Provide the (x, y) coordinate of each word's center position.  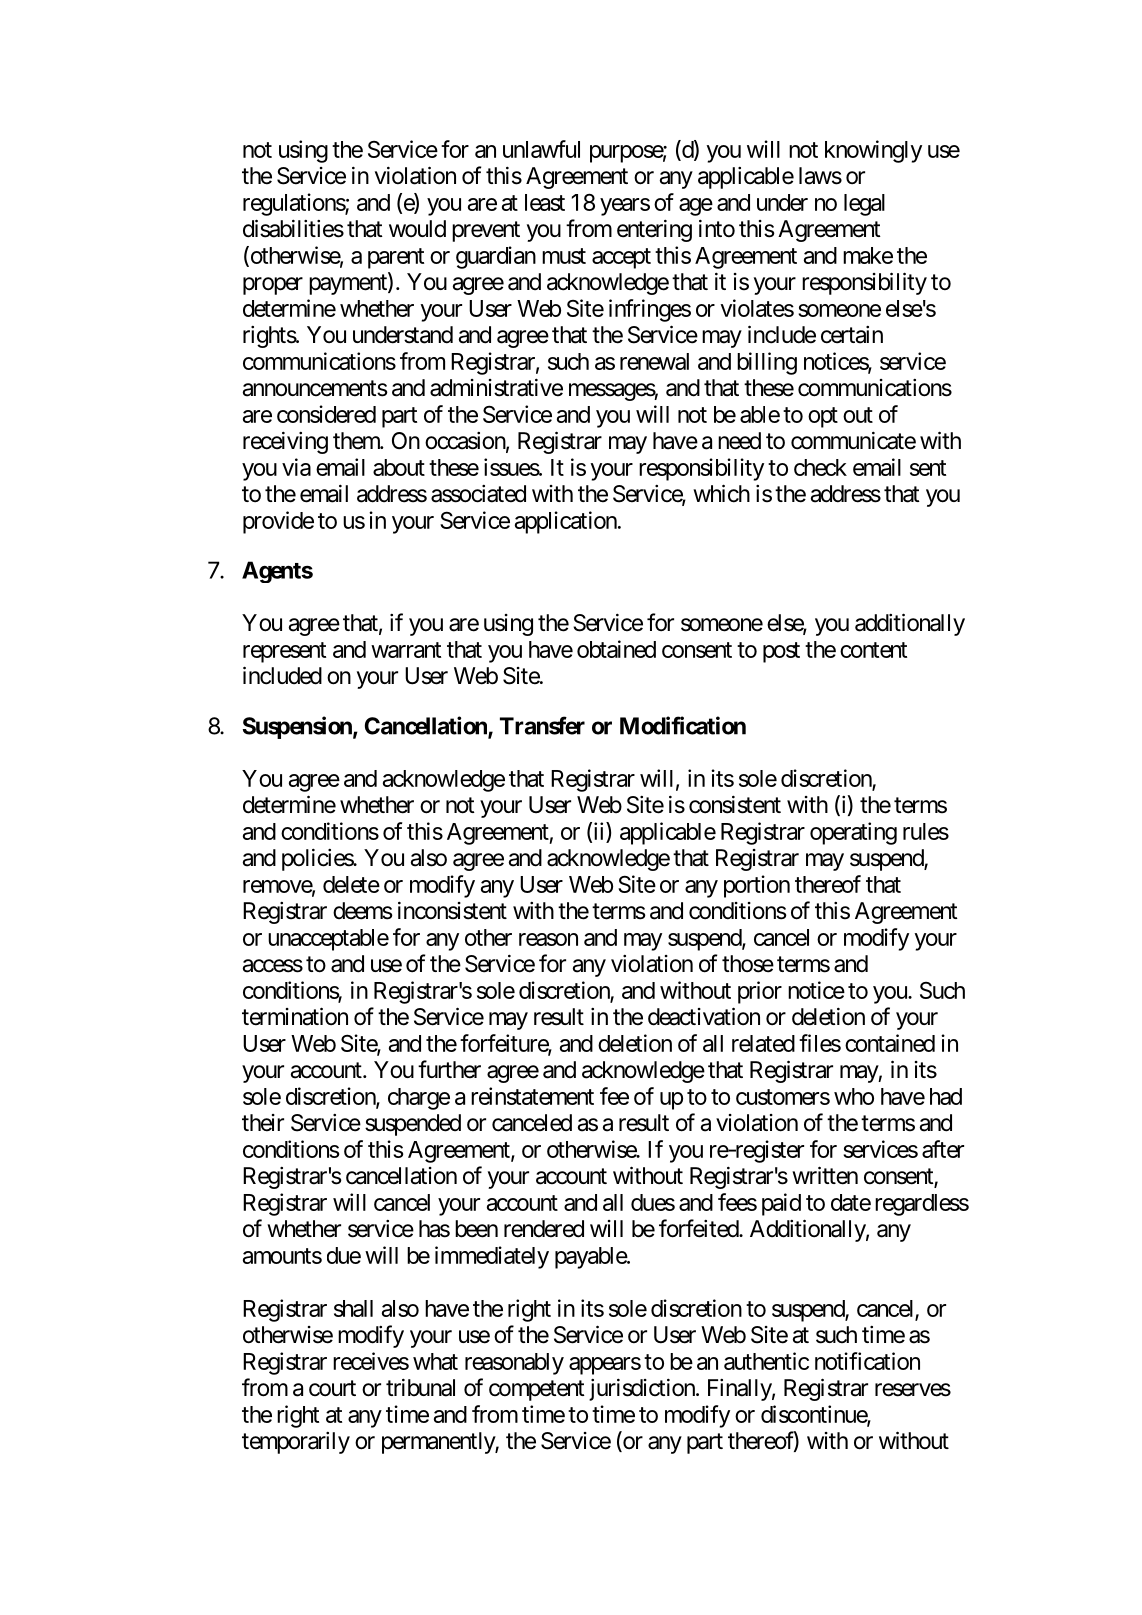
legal (864, 205)
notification (867, 1361)
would (417, 229)
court (332, 1388)
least (545, 202)
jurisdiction (643, 1389)
